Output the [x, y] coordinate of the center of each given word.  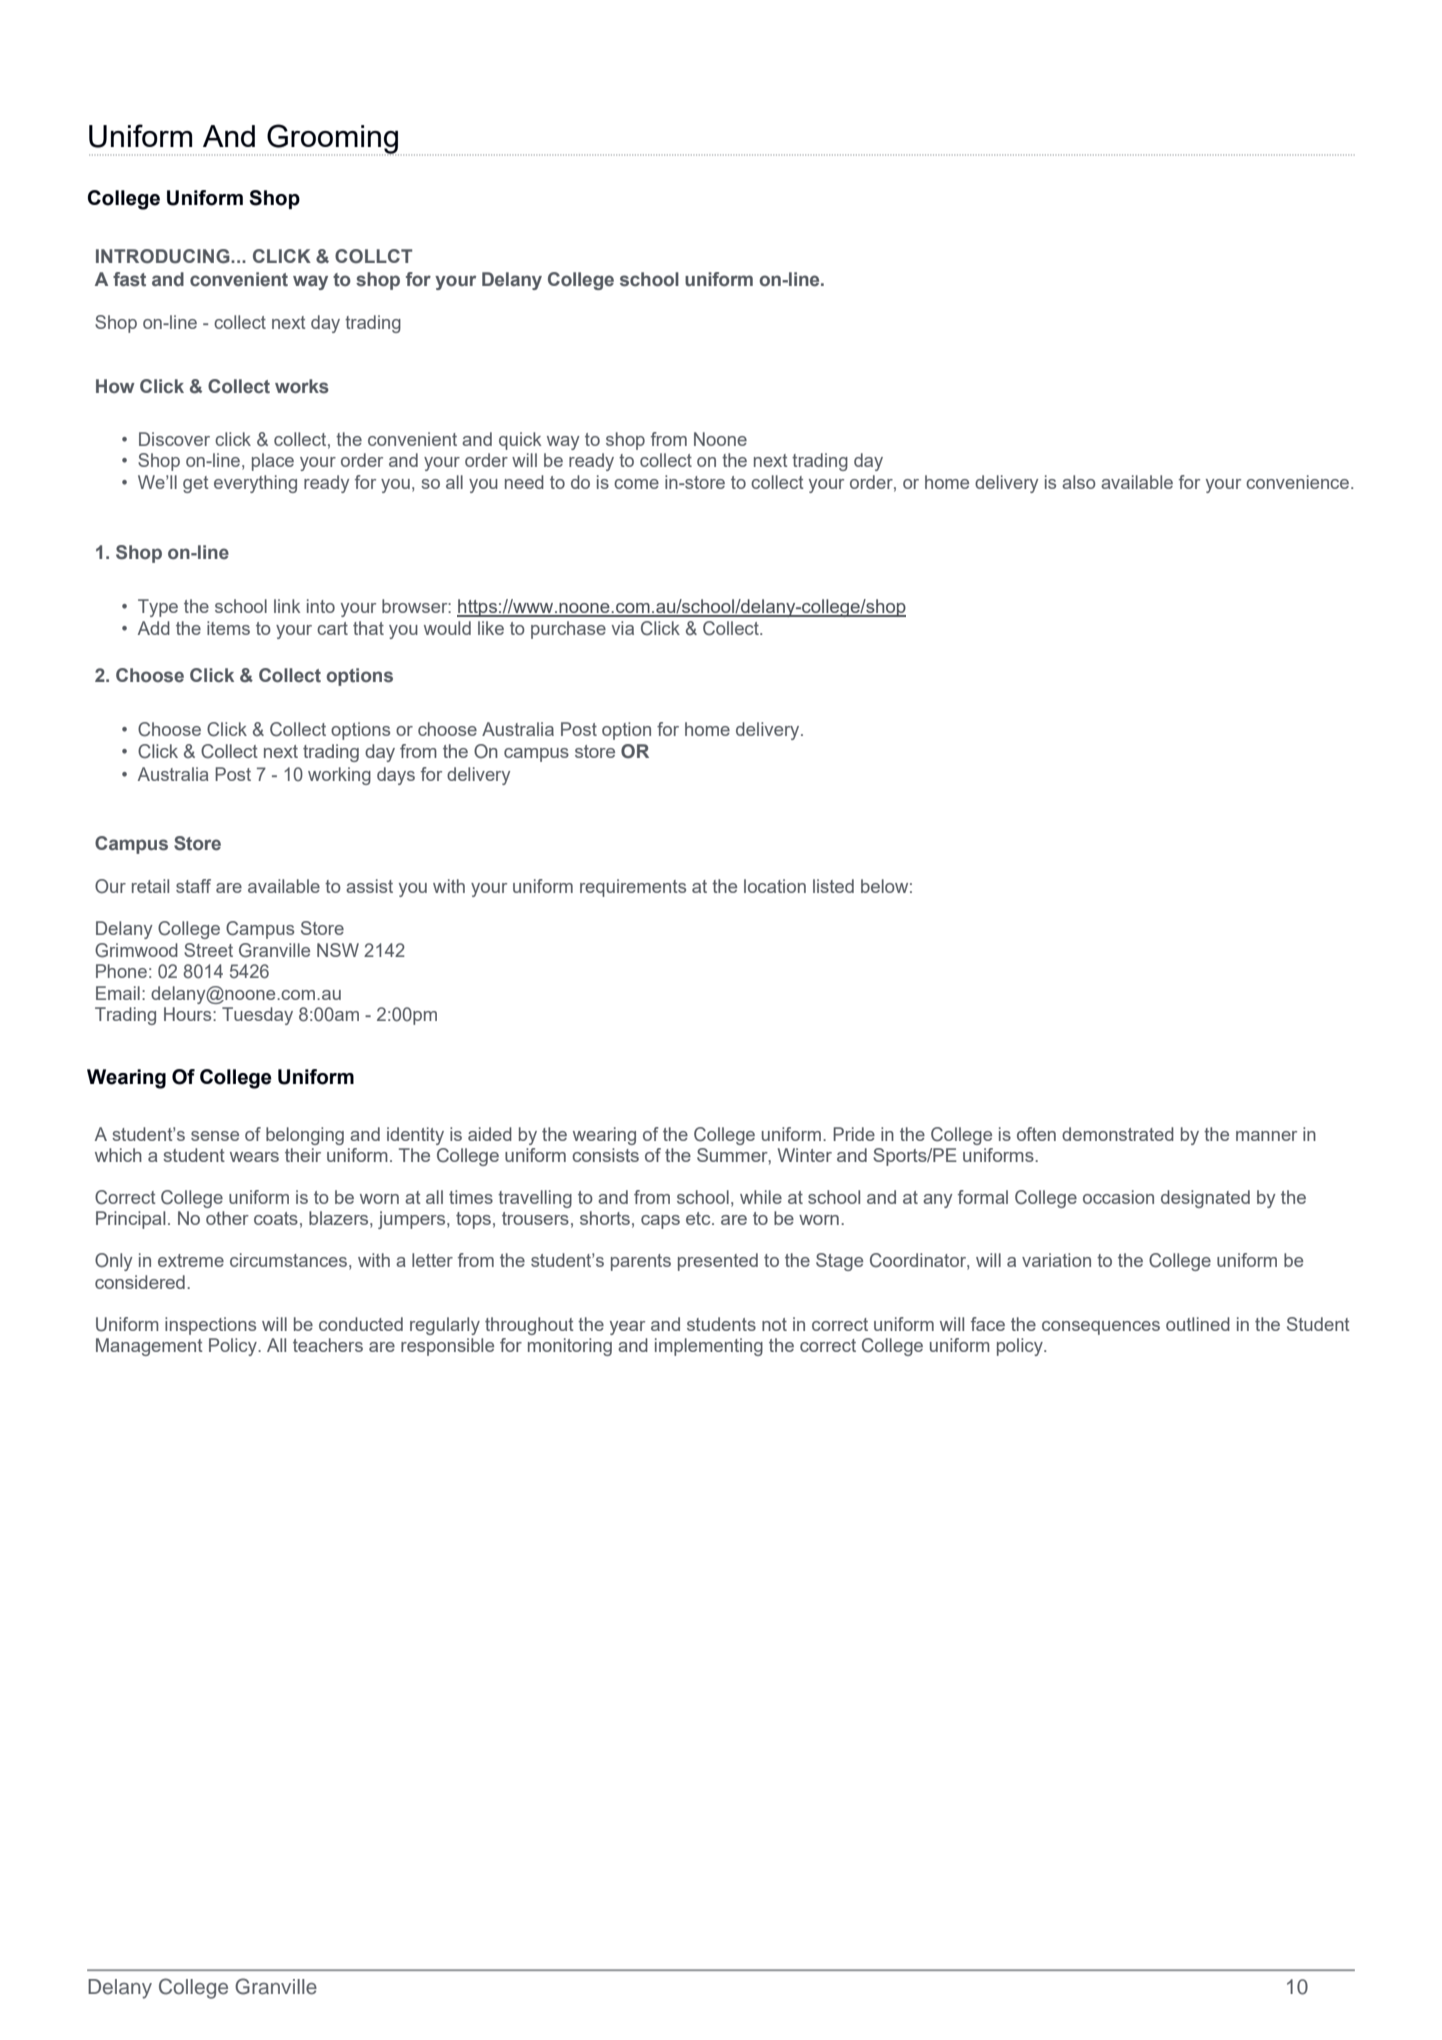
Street [208, 950]
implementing [709, 1347]
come [636, 484]
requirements [633, 888]
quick [520, 441]
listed [833, 886]
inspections [210, 1326]
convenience [1297, 482]
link [287, 606]
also [1078, 482]
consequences [1101, 1328]
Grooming [332, 140]
